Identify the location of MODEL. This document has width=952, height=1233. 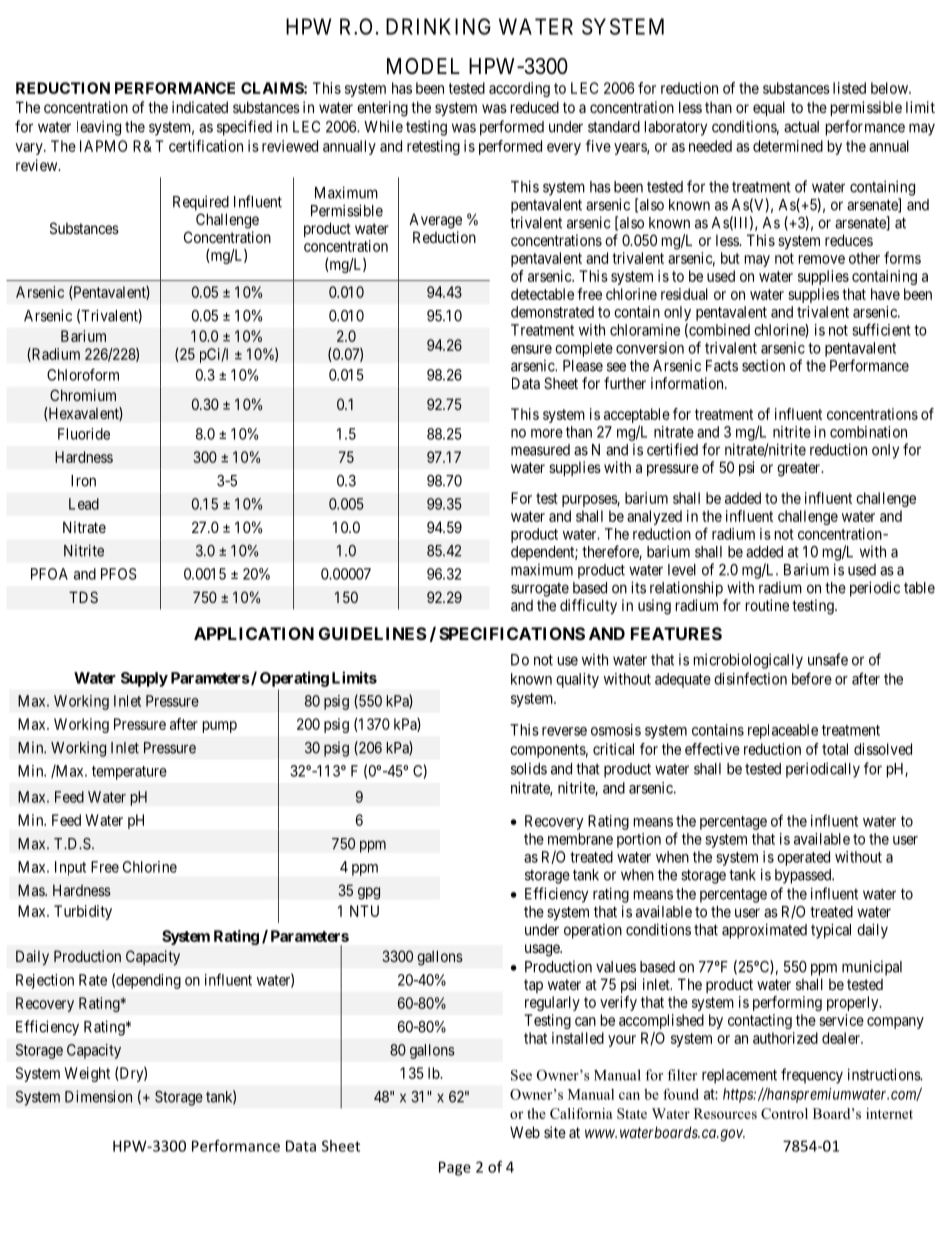
(423, 66).
